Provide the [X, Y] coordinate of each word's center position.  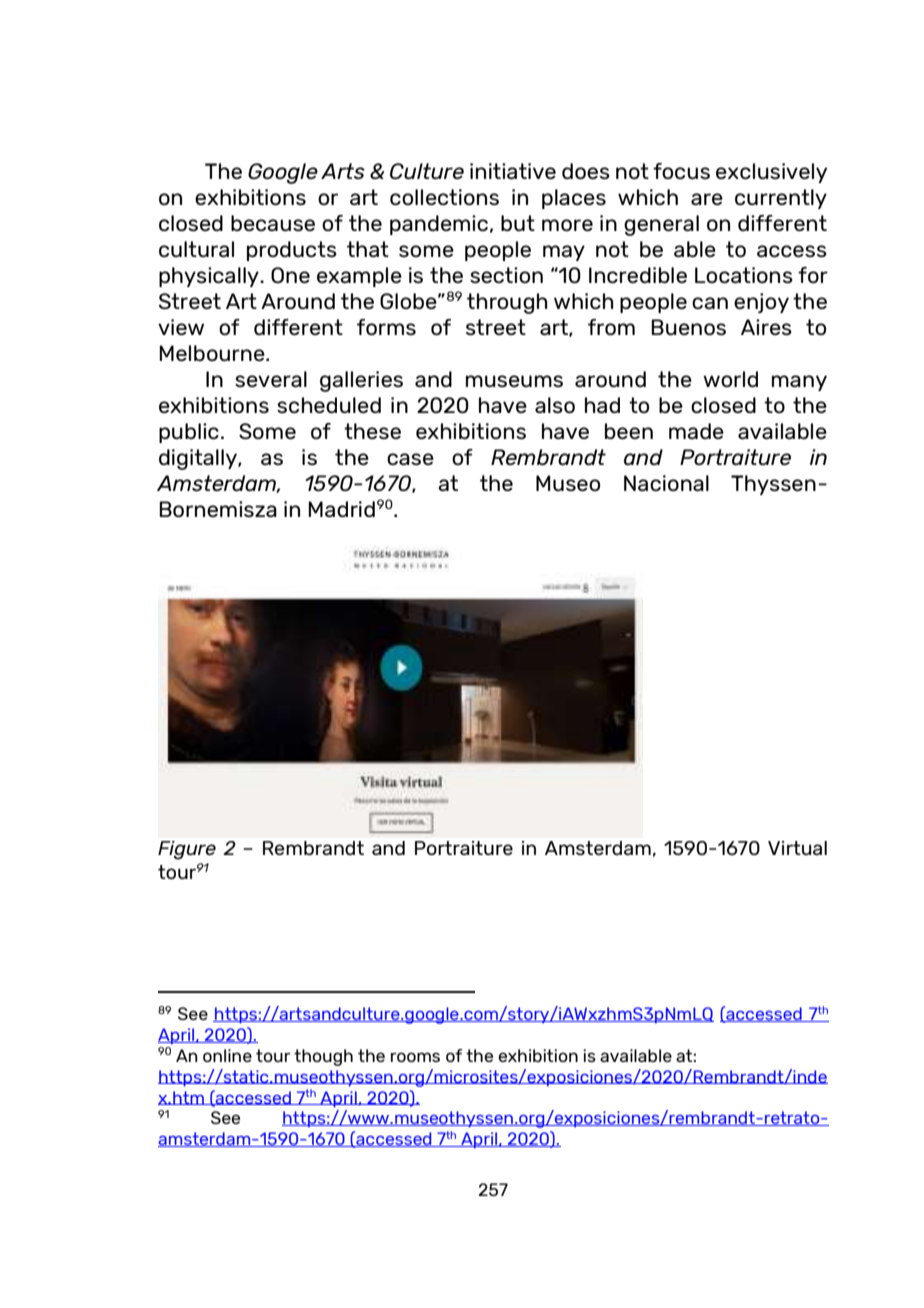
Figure [187, 850]
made [696, 431]
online [227, 1055]
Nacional [666, 483]
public [189, 433]
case [410, 459]
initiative [513, 171]
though [323, 1057]
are [707, 199]
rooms [415, 1057]
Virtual [797, 848]
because [273, 223]
